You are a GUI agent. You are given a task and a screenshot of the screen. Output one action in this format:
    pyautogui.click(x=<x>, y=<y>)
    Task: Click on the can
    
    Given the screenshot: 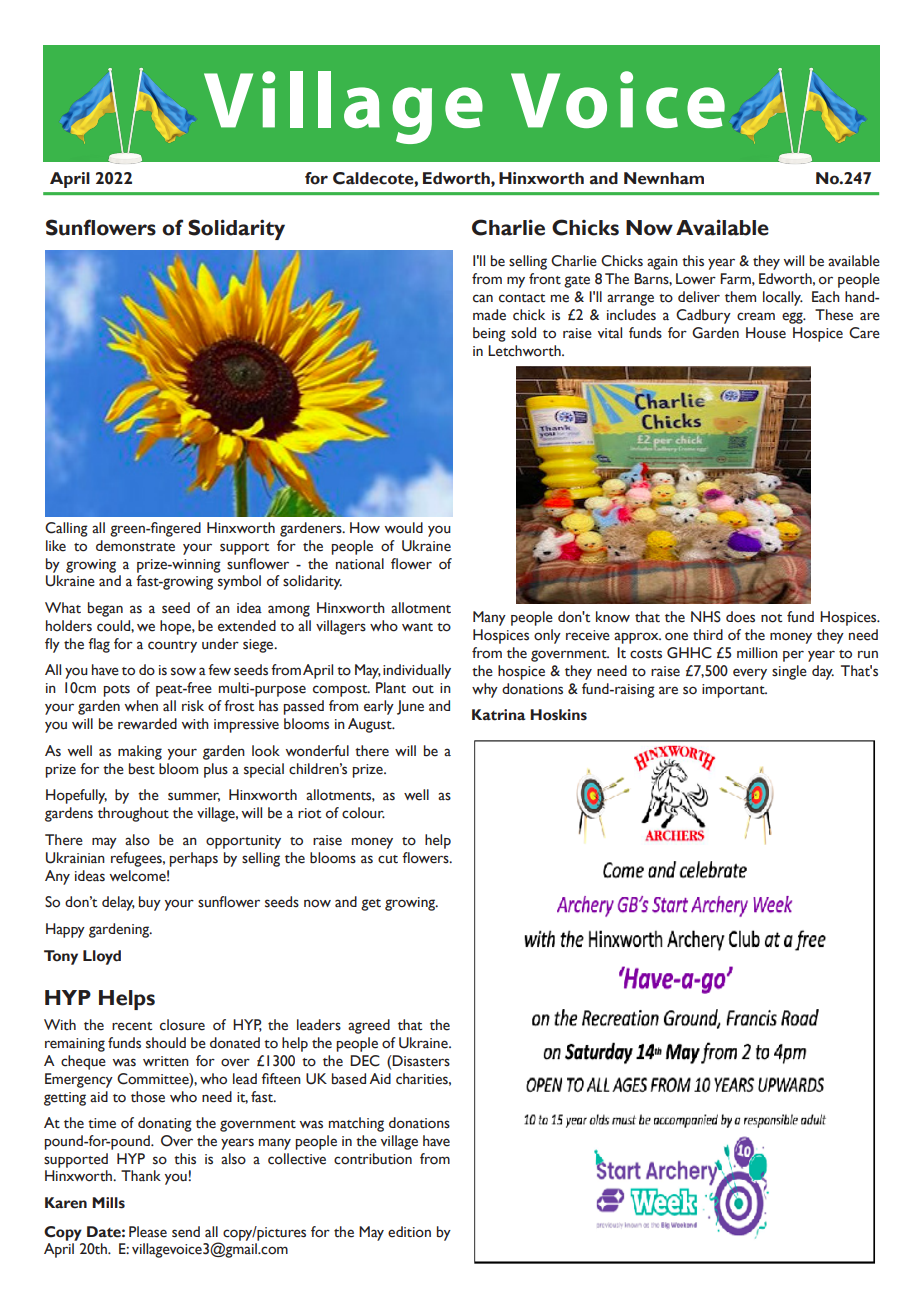 What is the action you would take?
    pyautogui.click(x=483, y=298)
